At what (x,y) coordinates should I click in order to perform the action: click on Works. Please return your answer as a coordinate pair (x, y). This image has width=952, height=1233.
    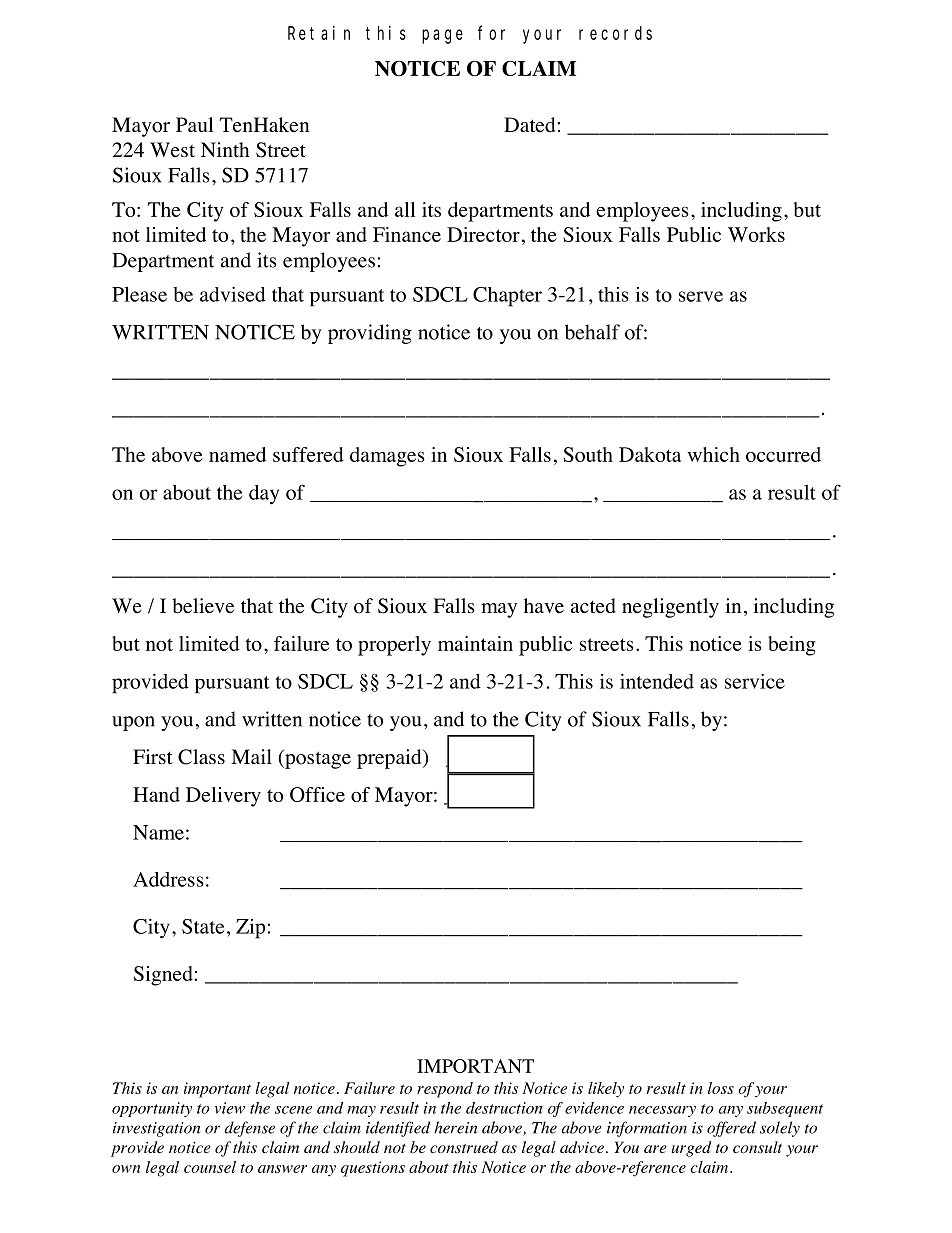
    Looking at the image, I should click on (756, 234).
